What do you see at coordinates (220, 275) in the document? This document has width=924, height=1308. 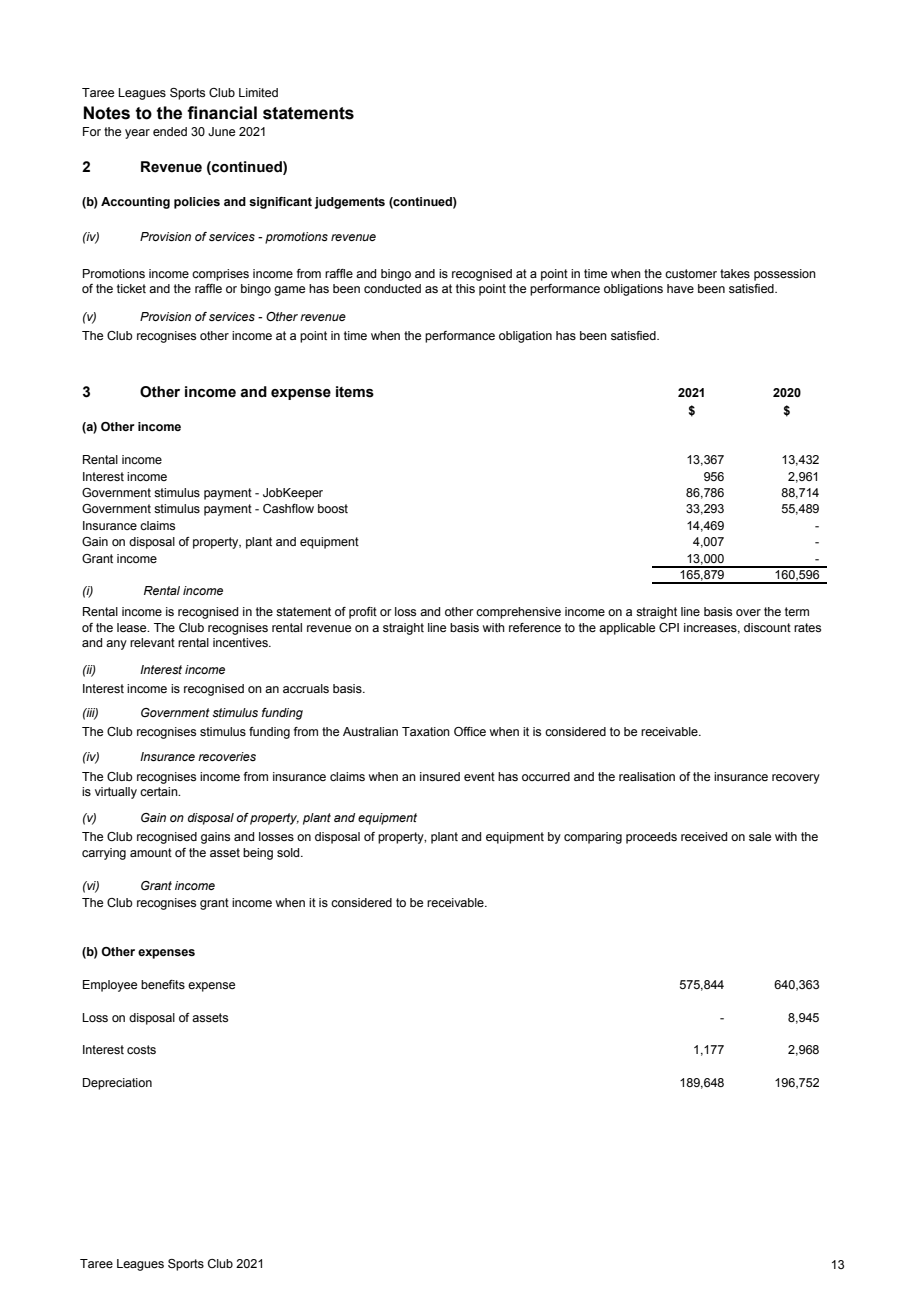 I see `comprises` at bounding box center [220, 275].
